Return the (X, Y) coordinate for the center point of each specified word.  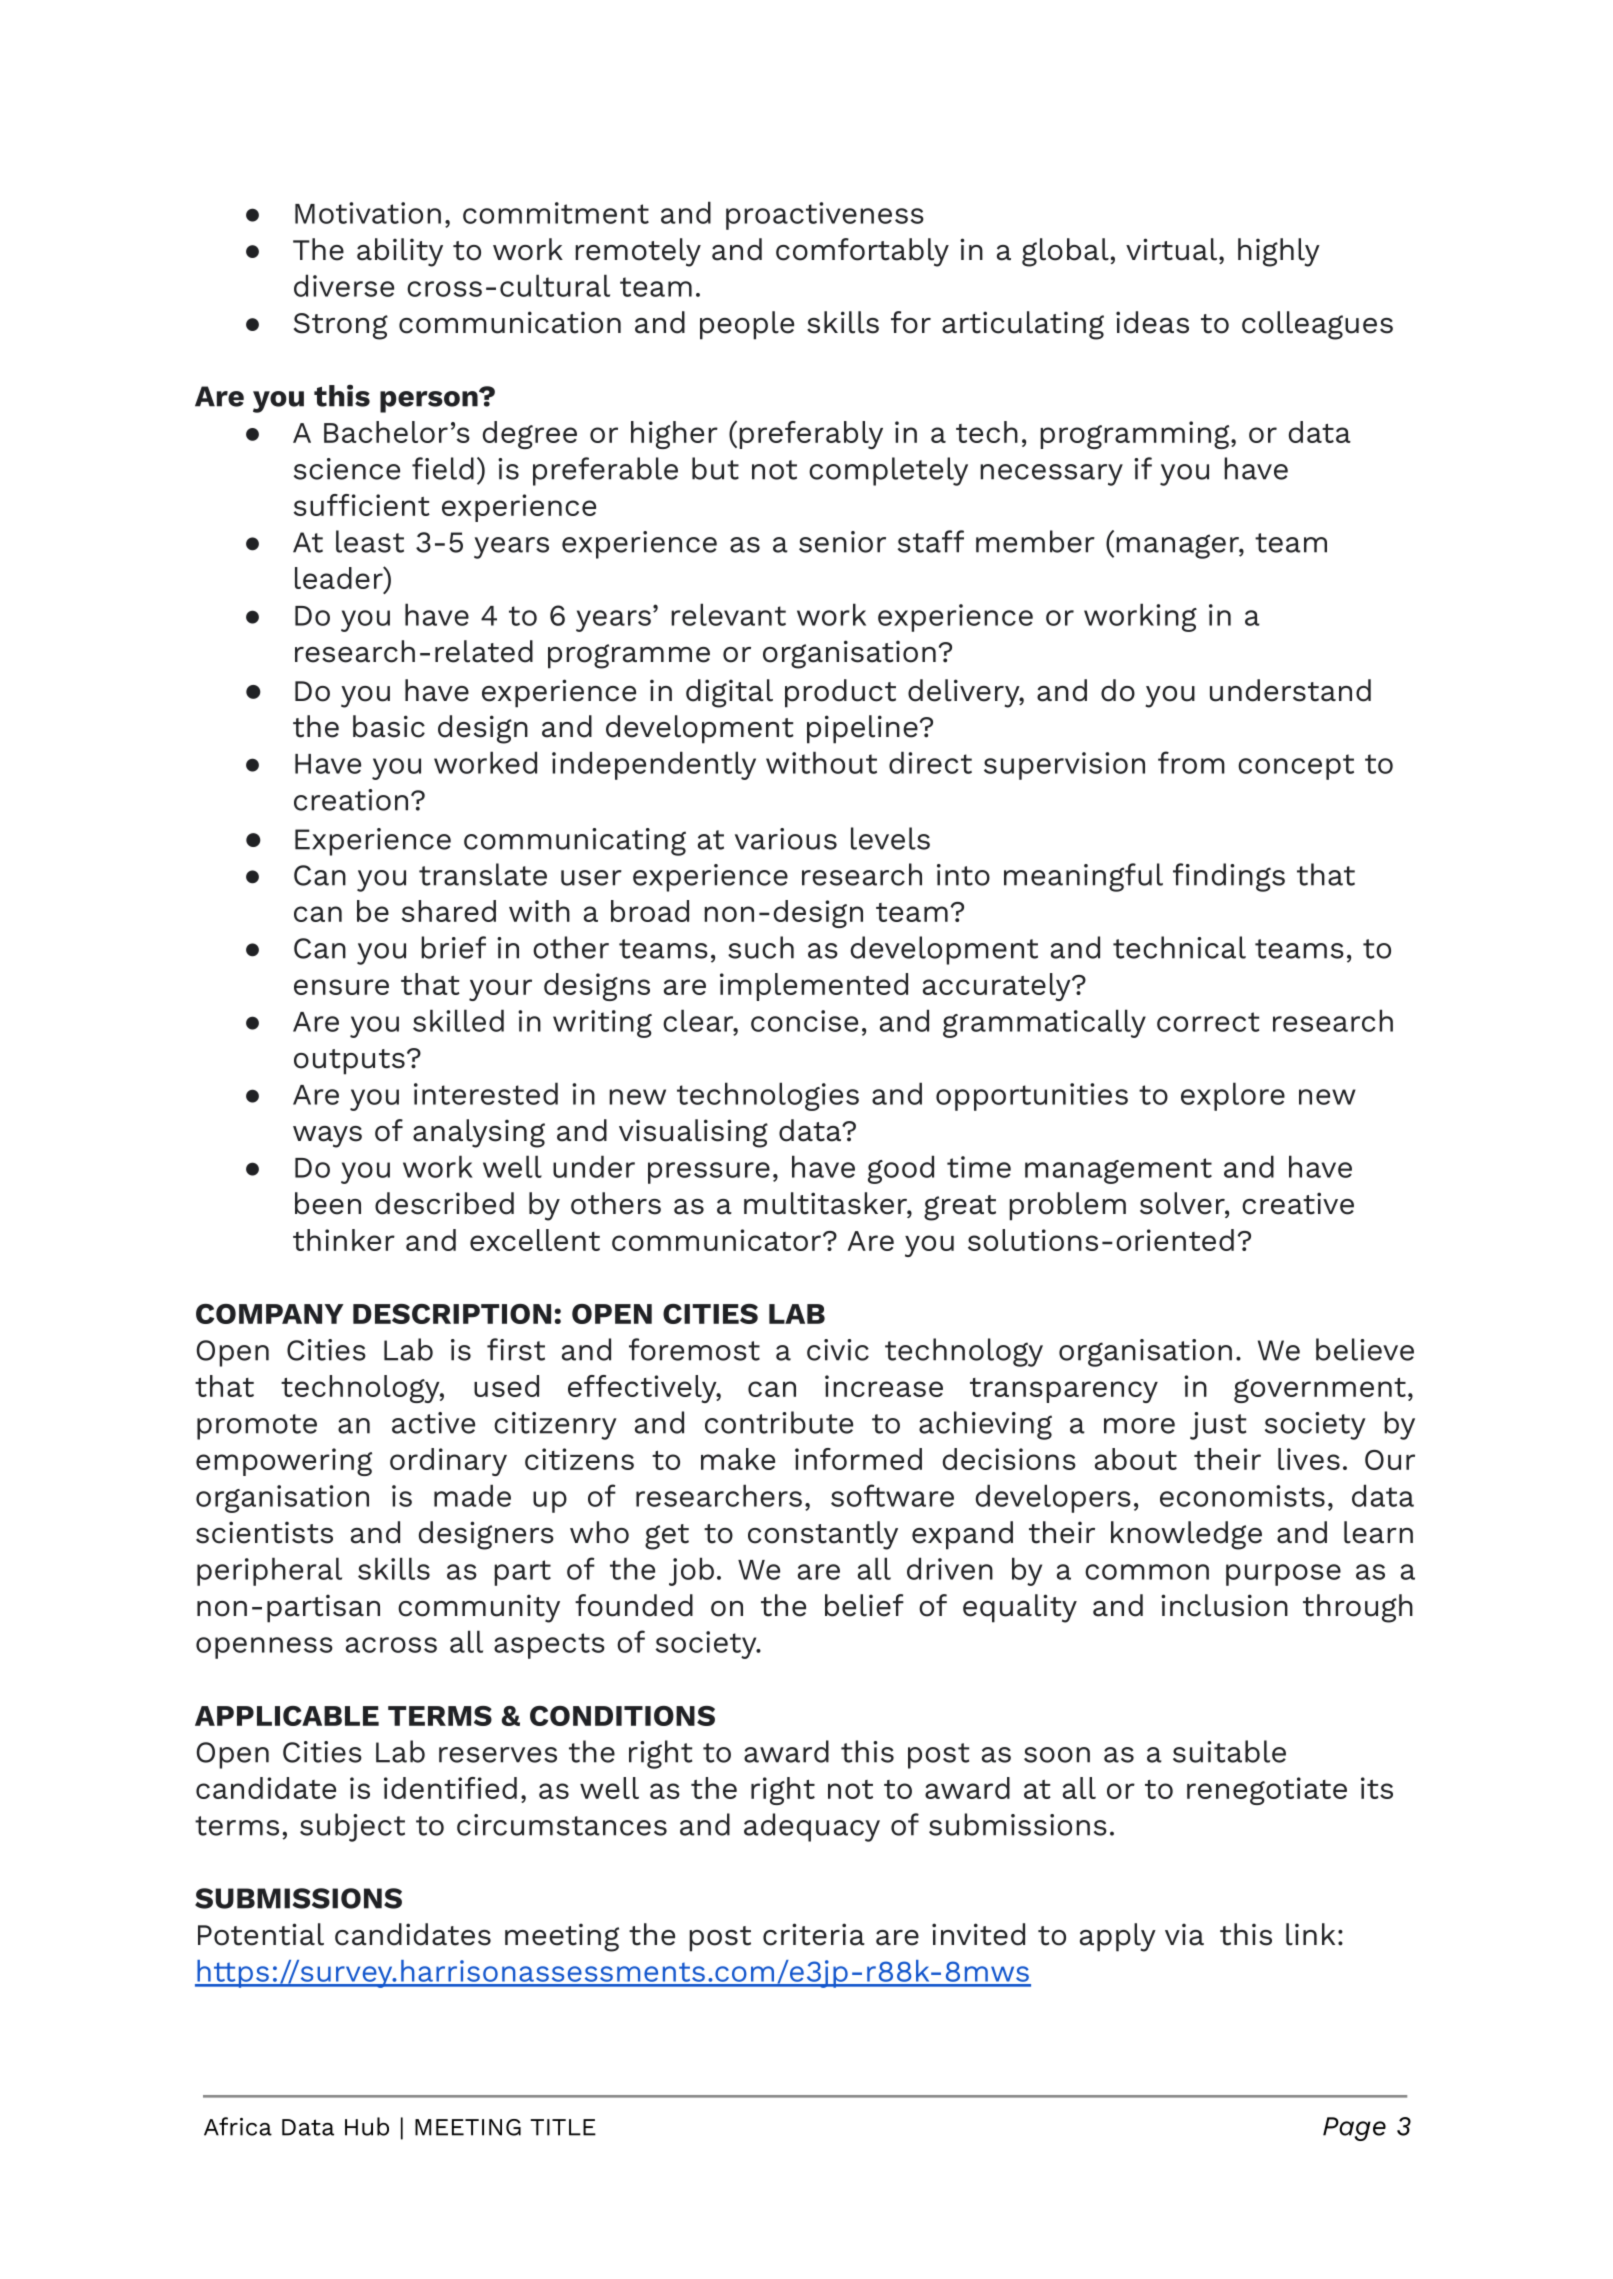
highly (1279, 252)
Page (1354, 2129)
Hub (367, 2126)
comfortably (862, 252)
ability (400, 252)
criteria (814, 1934)
